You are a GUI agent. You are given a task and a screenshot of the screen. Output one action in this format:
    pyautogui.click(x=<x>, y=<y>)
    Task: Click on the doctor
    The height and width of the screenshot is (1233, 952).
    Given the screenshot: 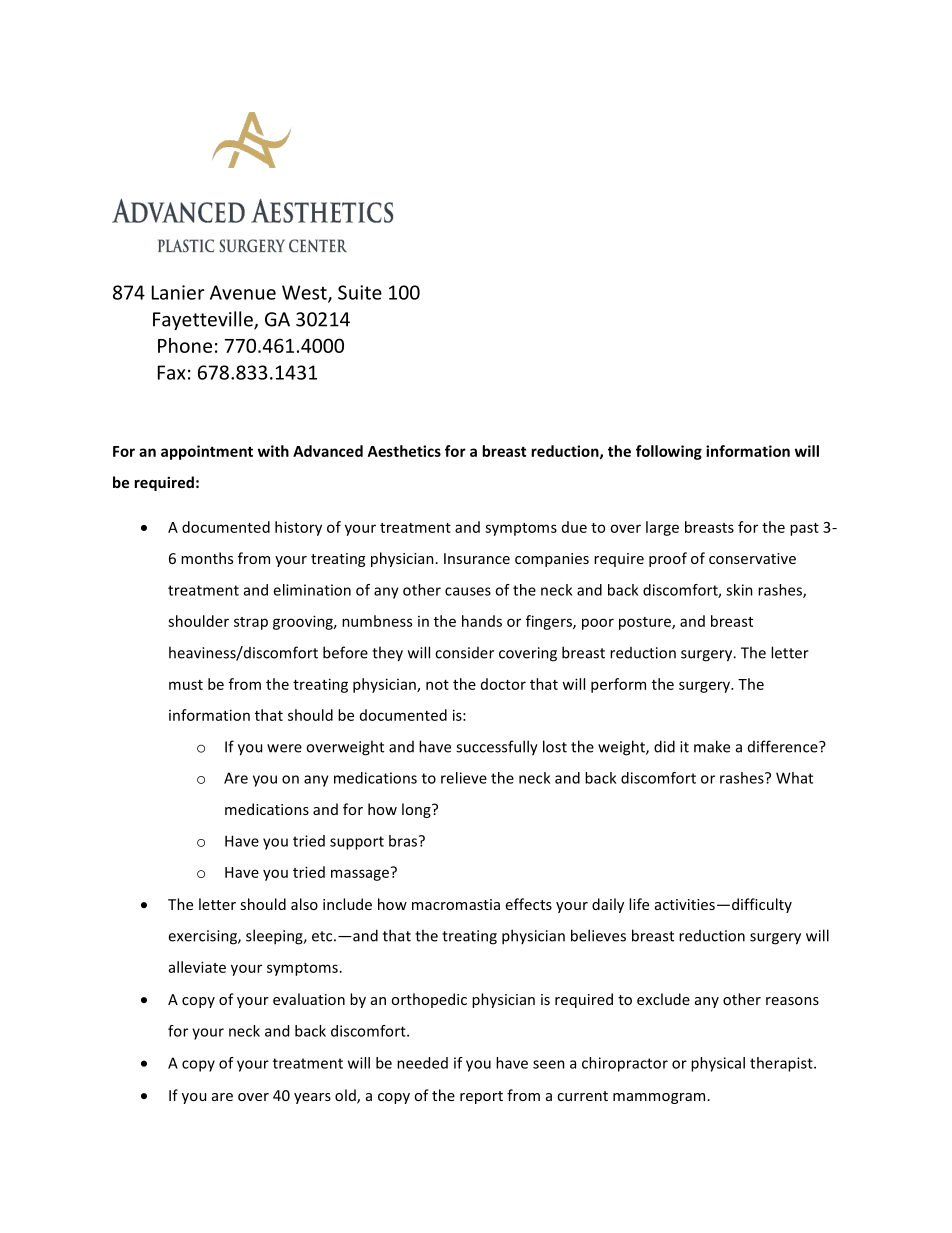 What is the action you would take?
    pyautogui.click(x=503, y=684)
